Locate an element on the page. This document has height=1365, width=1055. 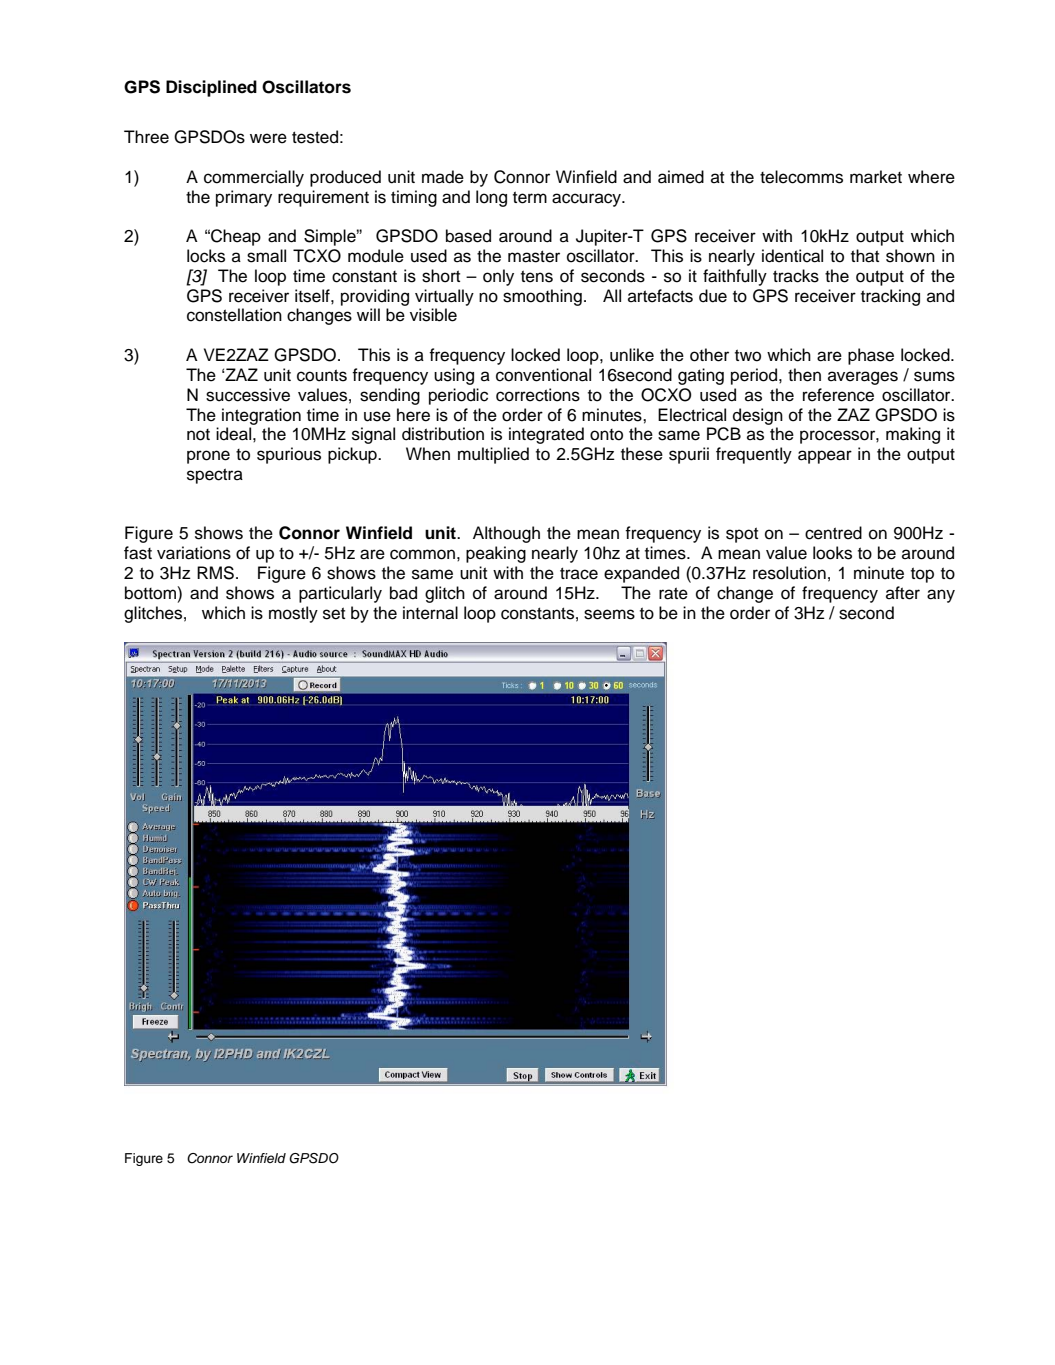
Disciplined is located at coordinates (211, 88).
